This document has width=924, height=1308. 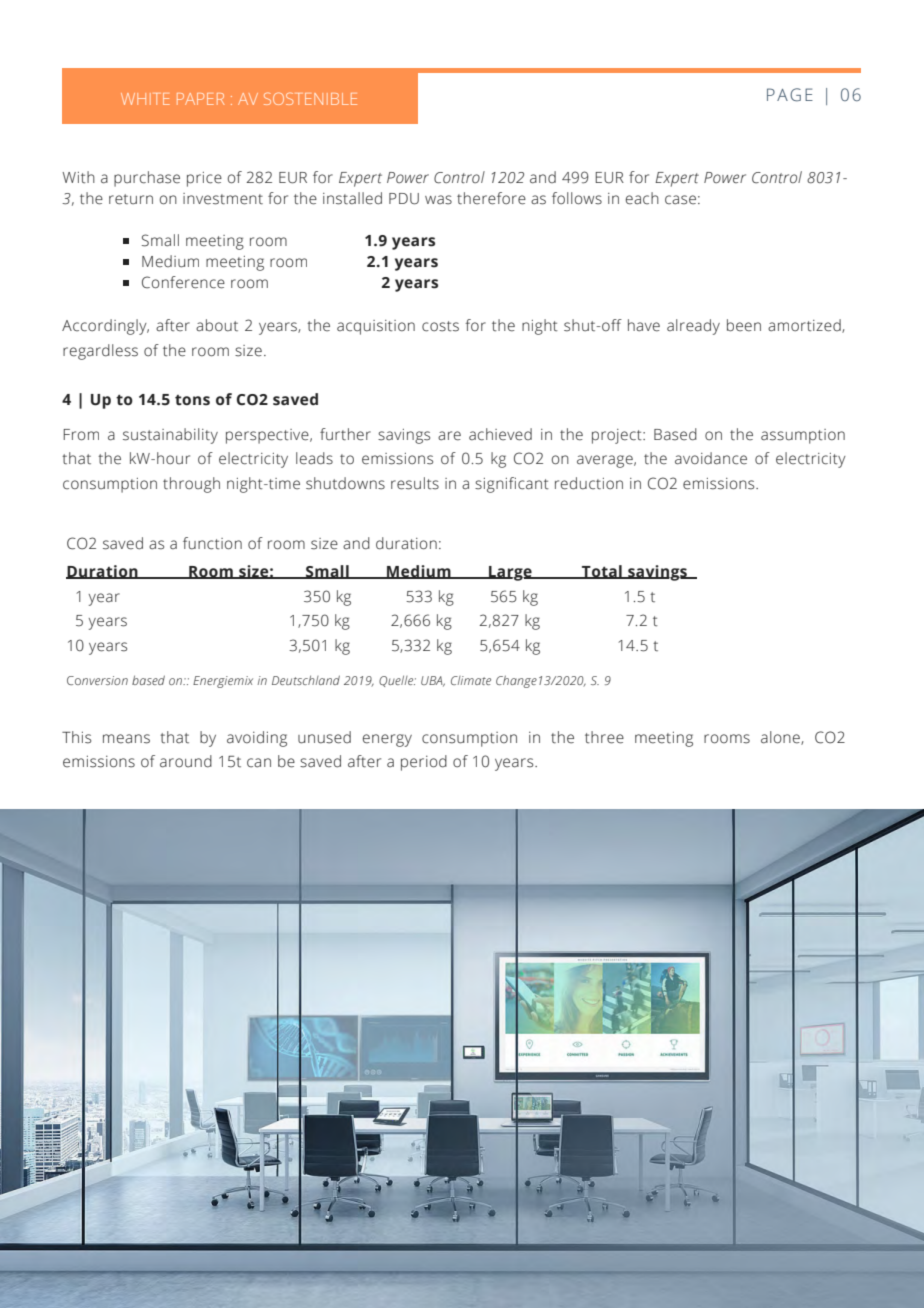 What do you see at coordinates (424, 763) in the document?
I see `period` at bounding box center [424, 763].
